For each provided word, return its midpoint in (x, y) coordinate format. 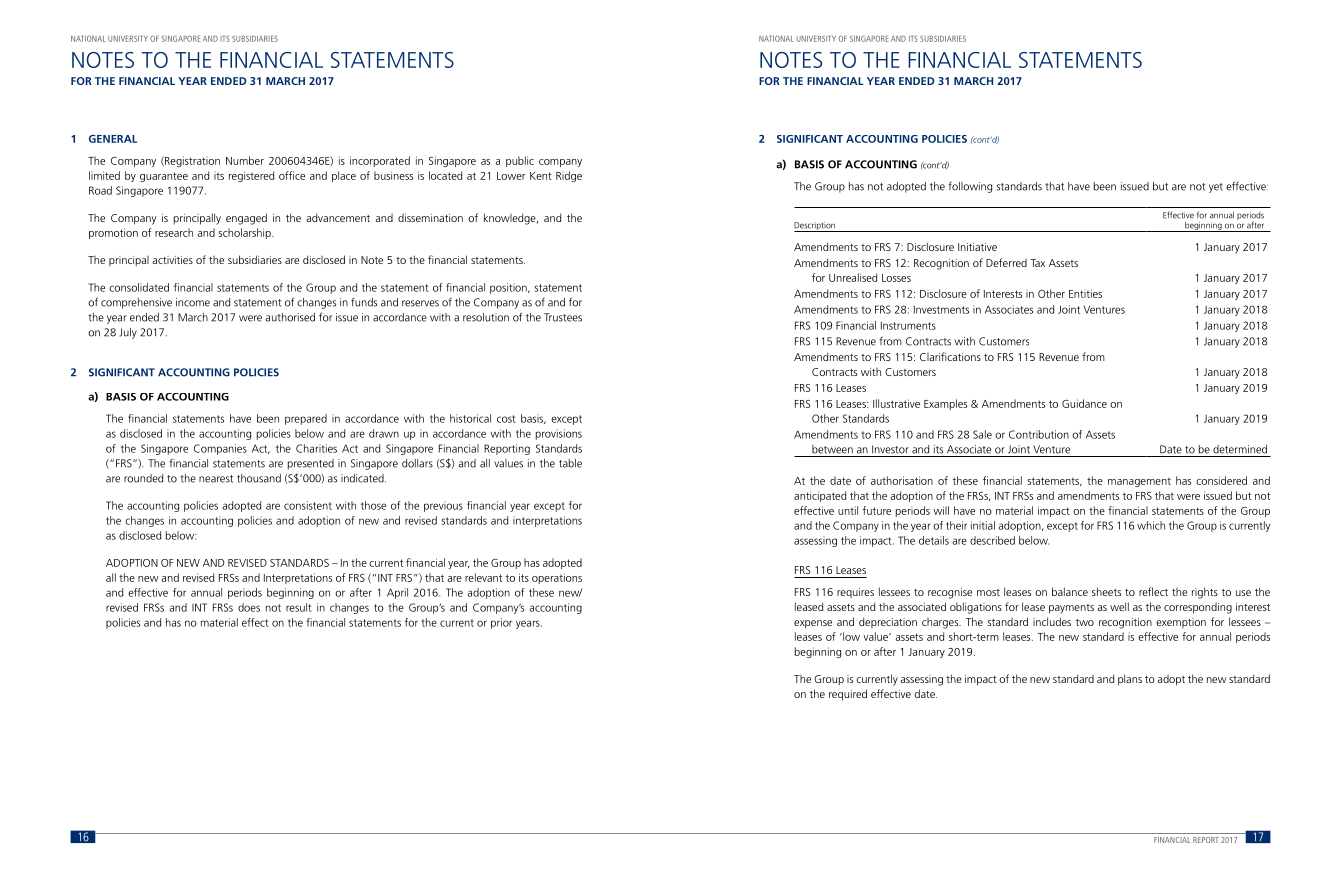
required (848, 695)
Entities (1085, 293)
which (1151, 525)
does (249, 607)
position (509, 288)
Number (245, 160)
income (193, 302)
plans (1130, 680)
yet (1216, 188)
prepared (306, 419)
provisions (559, 434)
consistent (308, 505)
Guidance (1084, 403)
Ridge (569, 176)
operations (557, 578)
